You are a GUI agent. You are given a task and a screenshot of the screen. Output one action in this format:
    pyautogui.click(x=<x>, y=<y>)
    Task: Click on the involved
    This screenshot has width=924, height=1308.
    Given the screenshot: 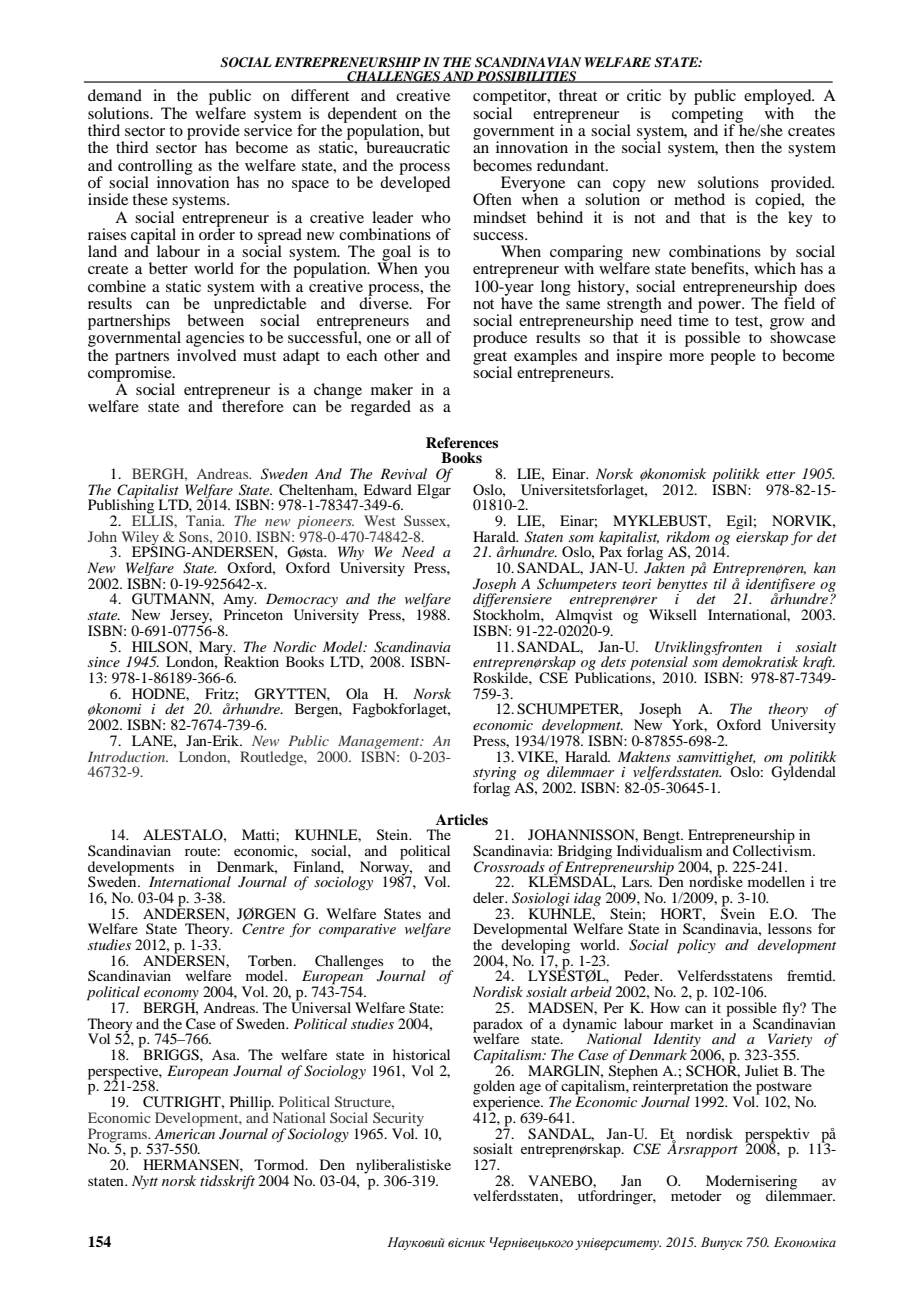 What is the action you would take?
    pyautogui.click(x=206, y=353)
